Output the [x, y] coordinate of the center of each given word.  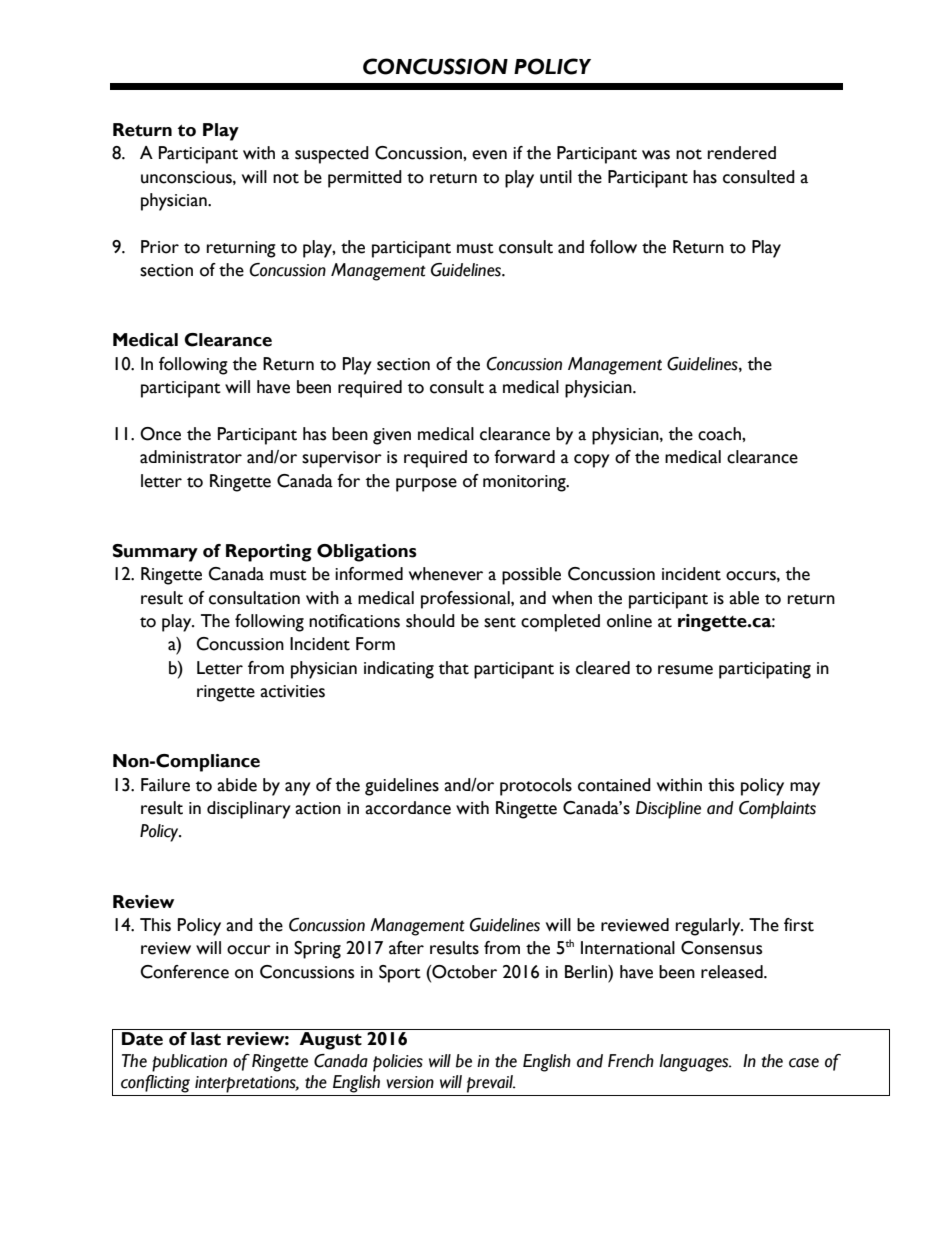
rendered [742, 153]
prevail [491, 1084]
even [489, 155]
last [206, 1039]
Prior [160, 247]
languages [695, 1063]
